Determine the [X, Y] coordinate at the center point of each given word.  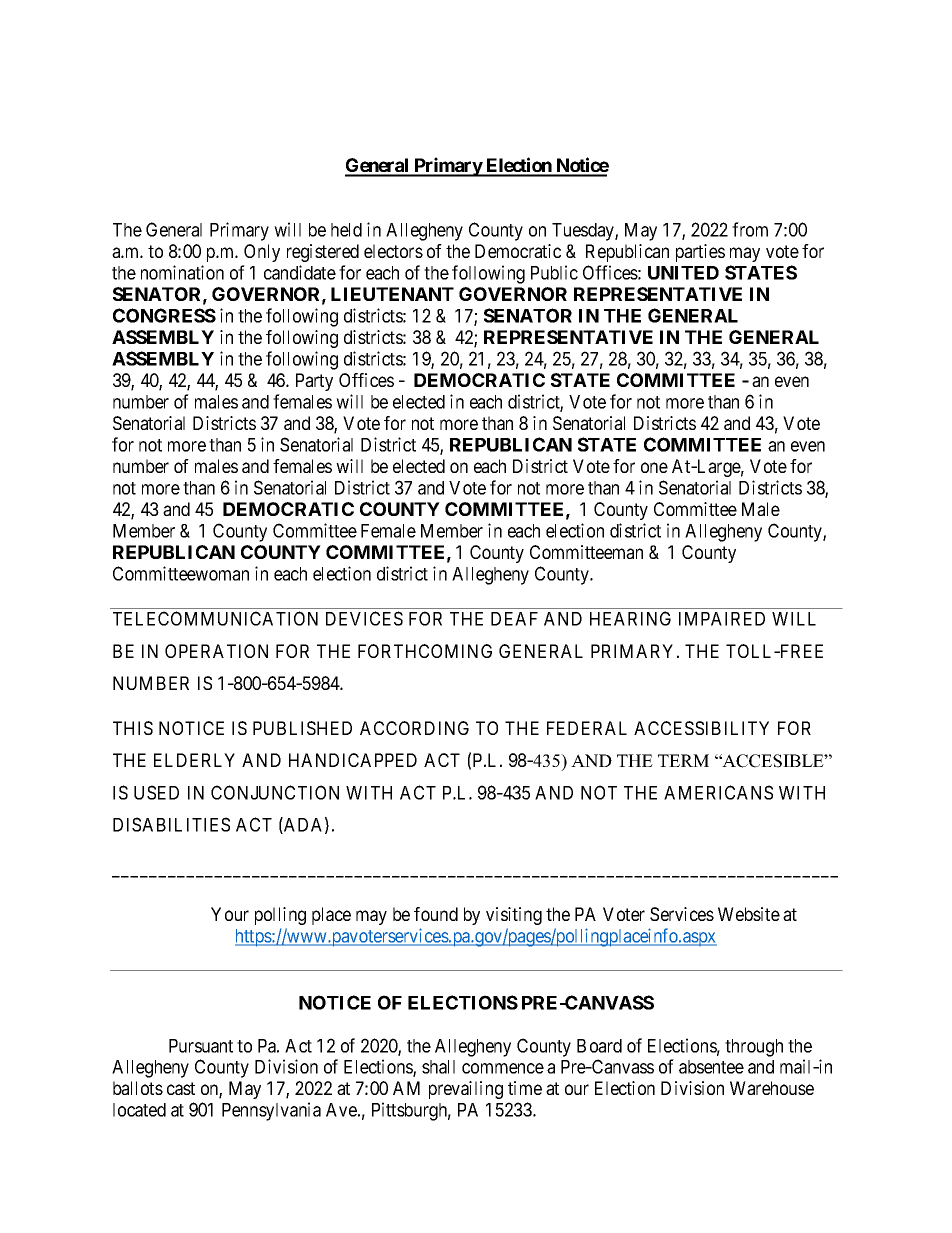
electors [393, 251]
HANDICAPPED [353, 760]
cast [181, 1088]
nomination [182, 272]
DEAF [514, 619]
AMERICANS [718, 792]
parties [700, 253]
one [654, 467]
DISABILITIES [171, 824]
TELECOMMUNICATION [215, 618]
